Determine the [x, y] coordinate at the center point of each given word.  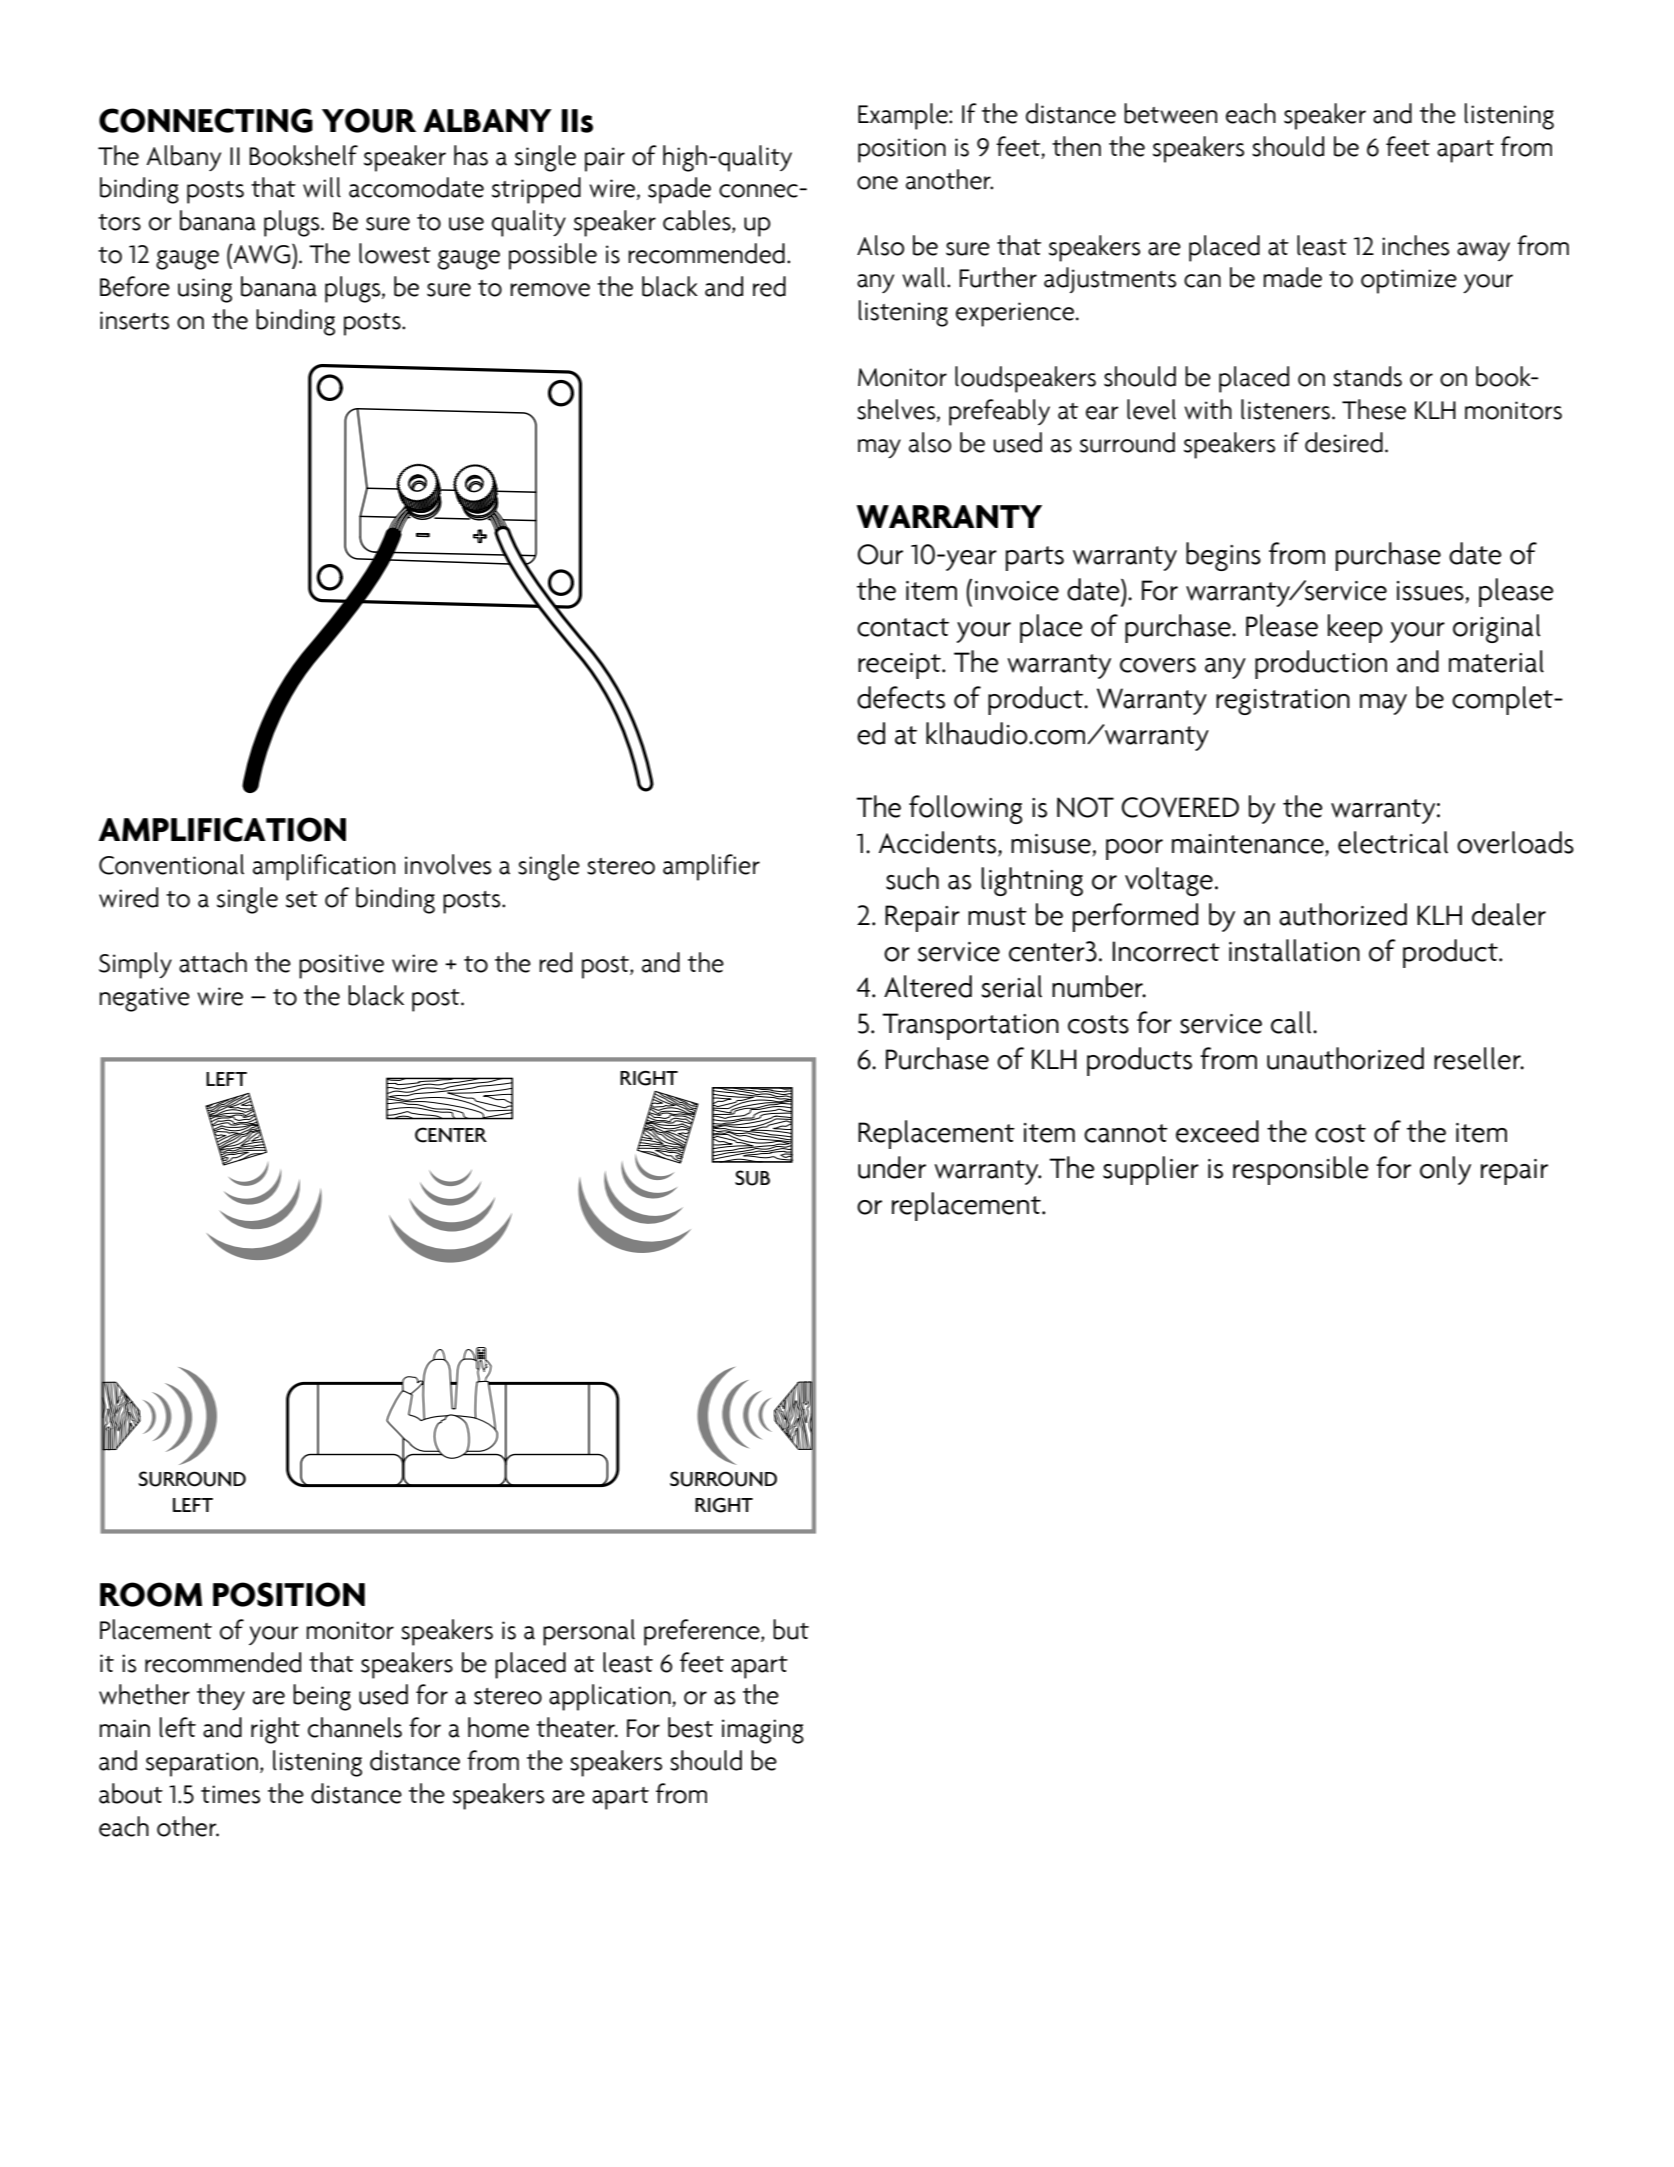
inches [1415, 245]
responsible [1301, 1170]
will [322, 187]
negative [145, 999]
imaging [763, 1731]
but [791, 1629]
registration [1283, 702]
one [877, 183]
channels [355, 1727]
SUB [752, 1178]
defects [901, 697]
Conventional [171, 864]
